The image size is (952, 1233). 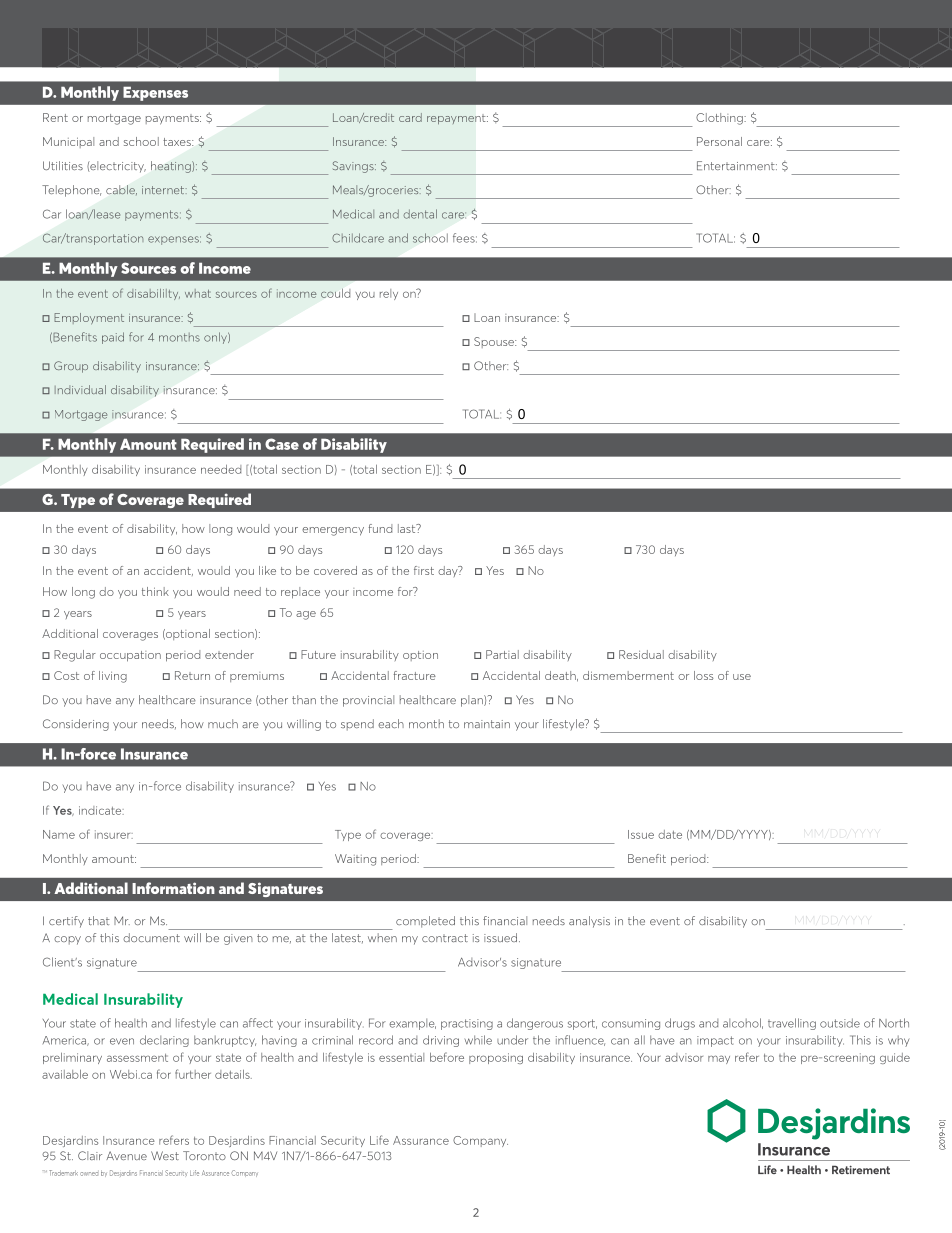 I want to click on fracture, so click(x=415, y=675).
